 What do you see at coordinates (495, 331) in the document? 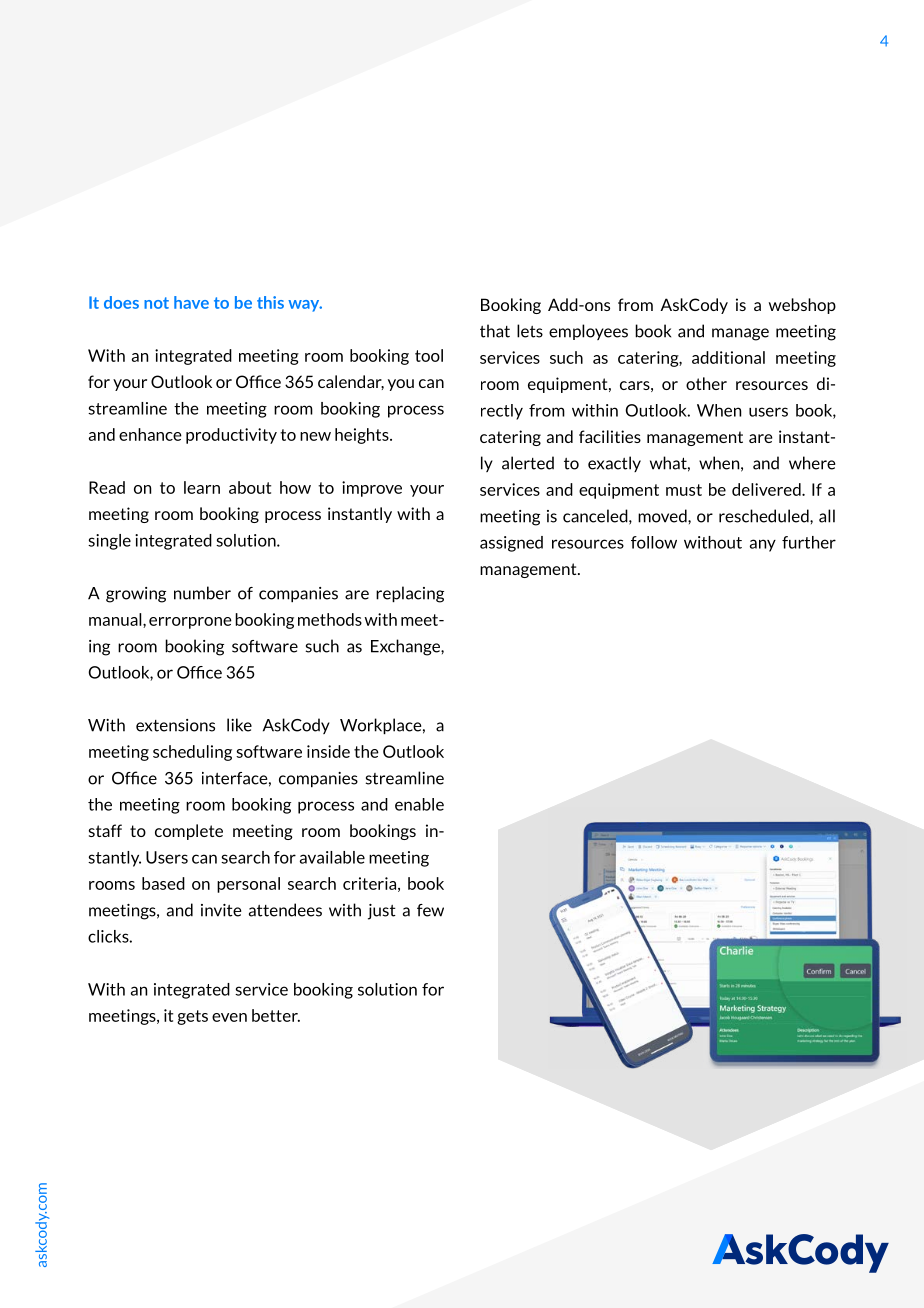
I see `that` at bounding box center [495, 331].
